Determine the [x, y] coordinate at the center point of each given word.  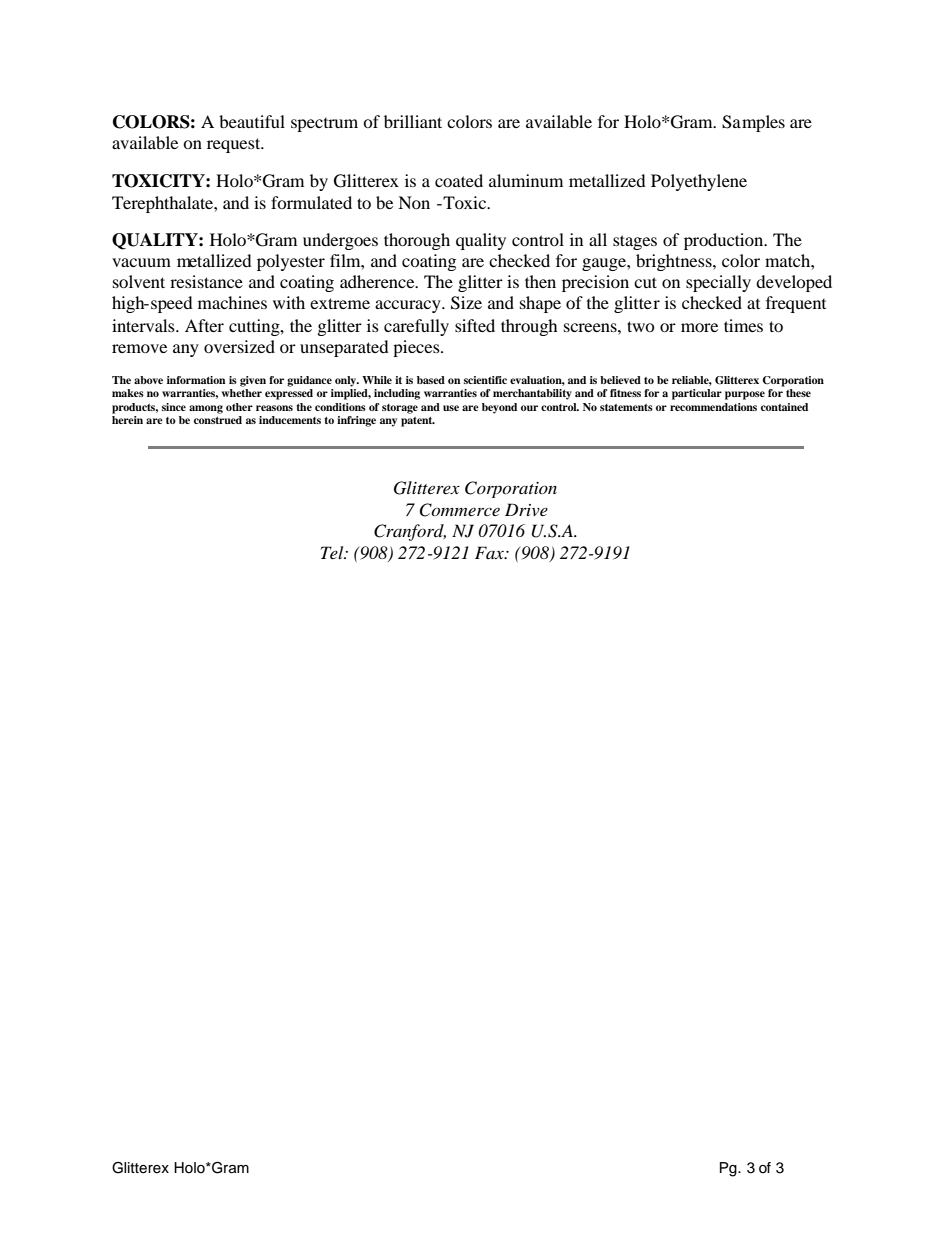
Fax [490, 552]
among [206, 409]
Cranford [410, 532]
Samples [753, 123]
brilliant [413, 121]
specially [718, 283]
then [540, 281]
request [235, 145]
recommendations [713, 407]
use [451, 408]
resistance [206, 281]
